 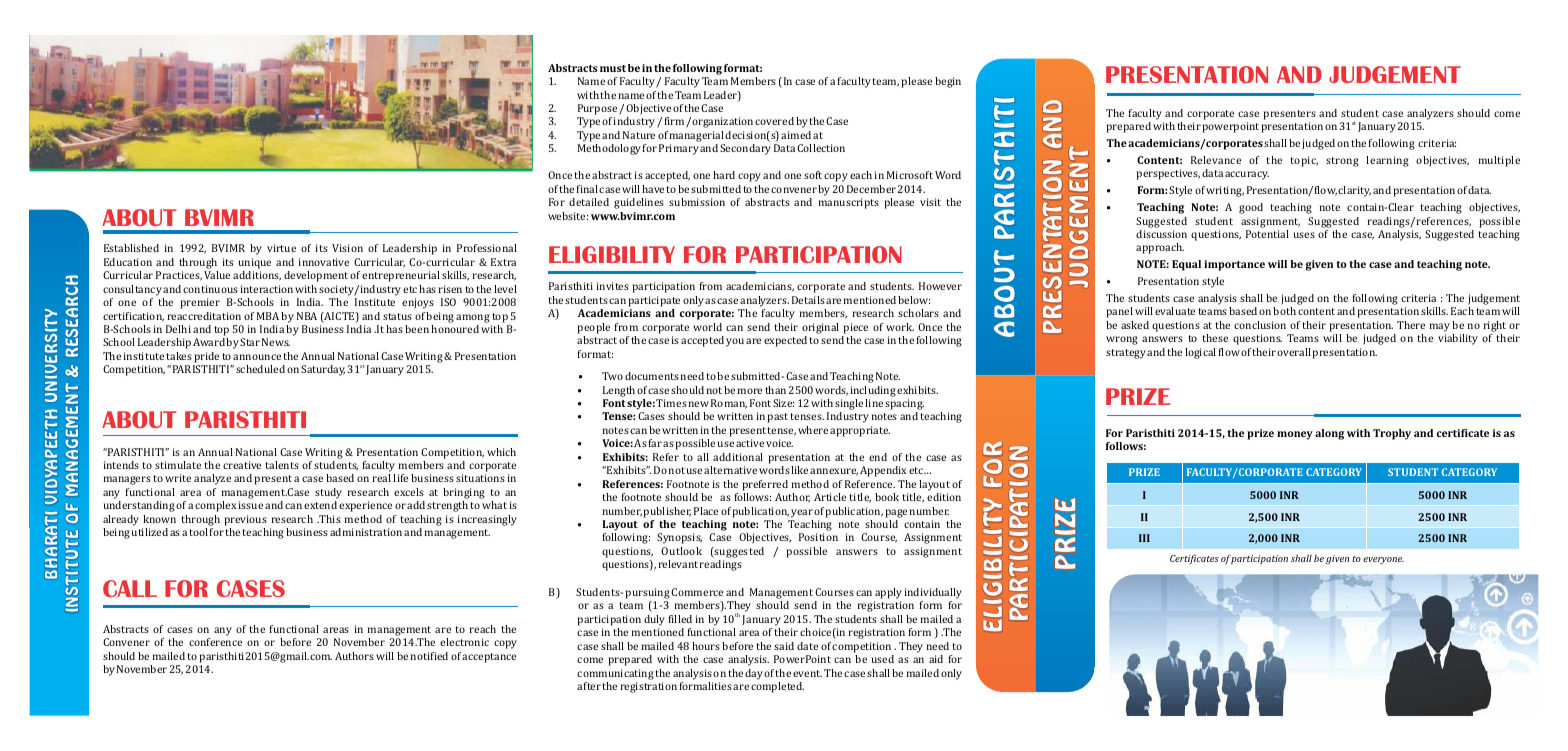 What do you see at coordinates (802, 513) in the screenshot?
I see `year` at bounding box center [802, 513].
